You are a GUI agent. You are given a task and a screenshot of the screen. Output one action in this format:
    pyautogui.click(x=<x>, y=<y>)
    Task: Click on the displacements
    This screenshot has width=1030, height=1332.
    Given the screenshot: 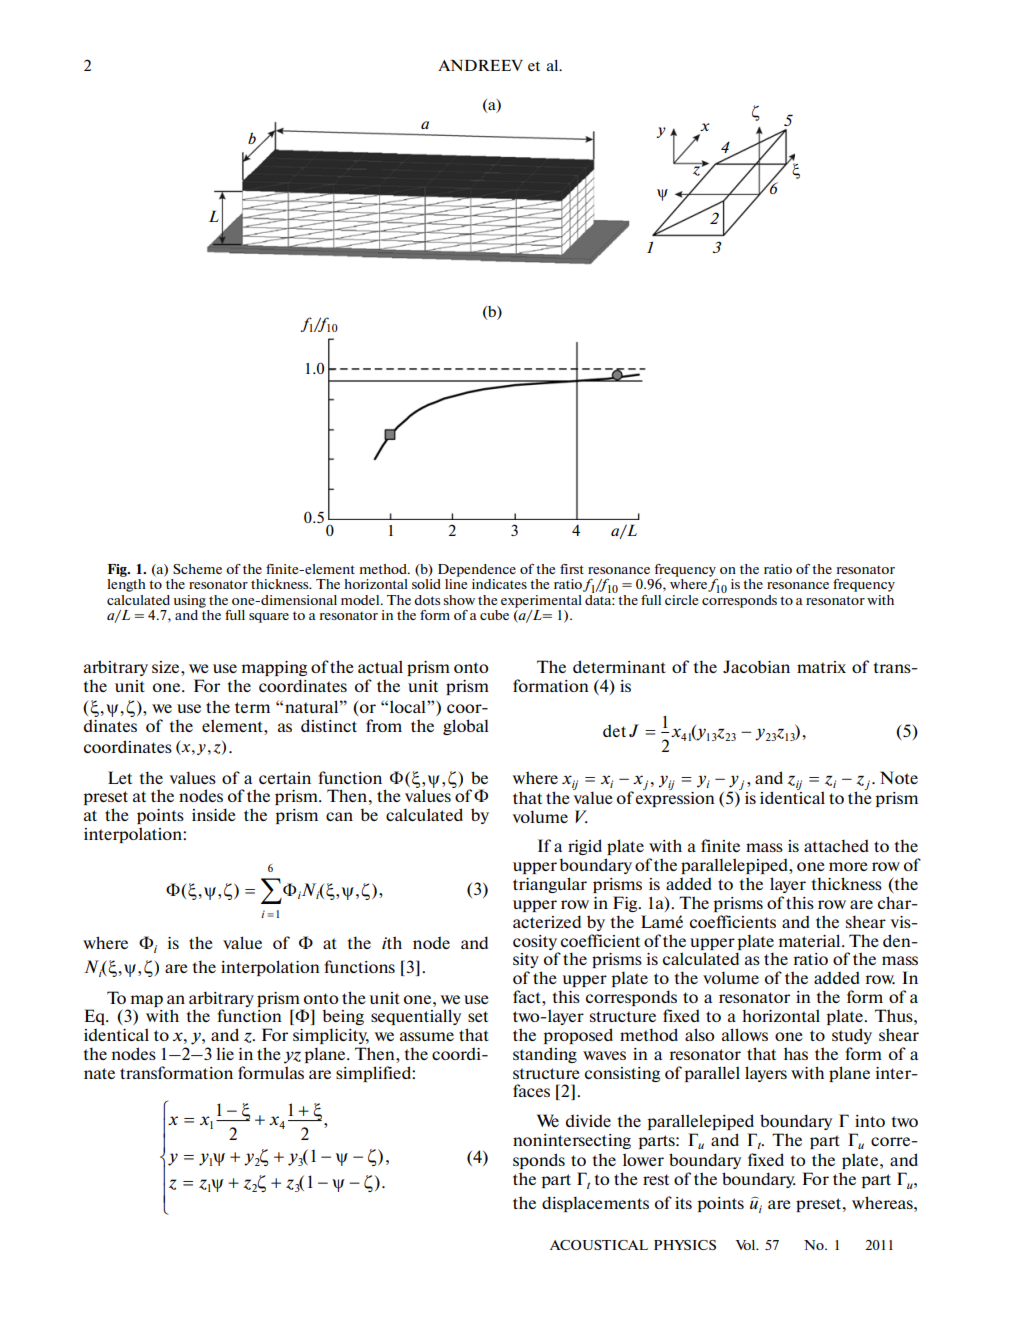 What is the action you would take?
    pyautogui.click(x=595, y=1204)
